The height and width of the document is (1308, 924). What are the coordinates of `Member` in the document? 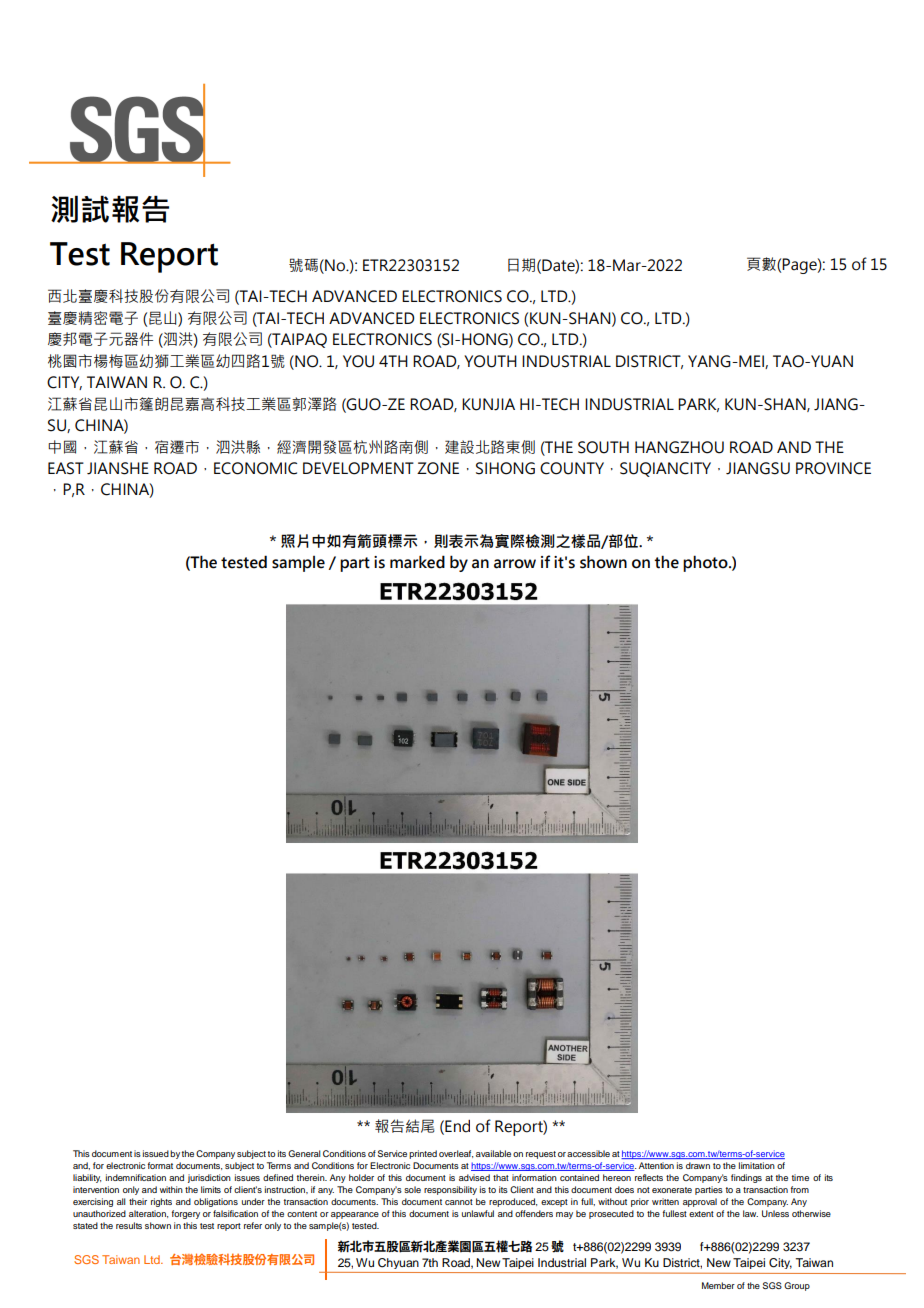 It's located at (718, 1285).
